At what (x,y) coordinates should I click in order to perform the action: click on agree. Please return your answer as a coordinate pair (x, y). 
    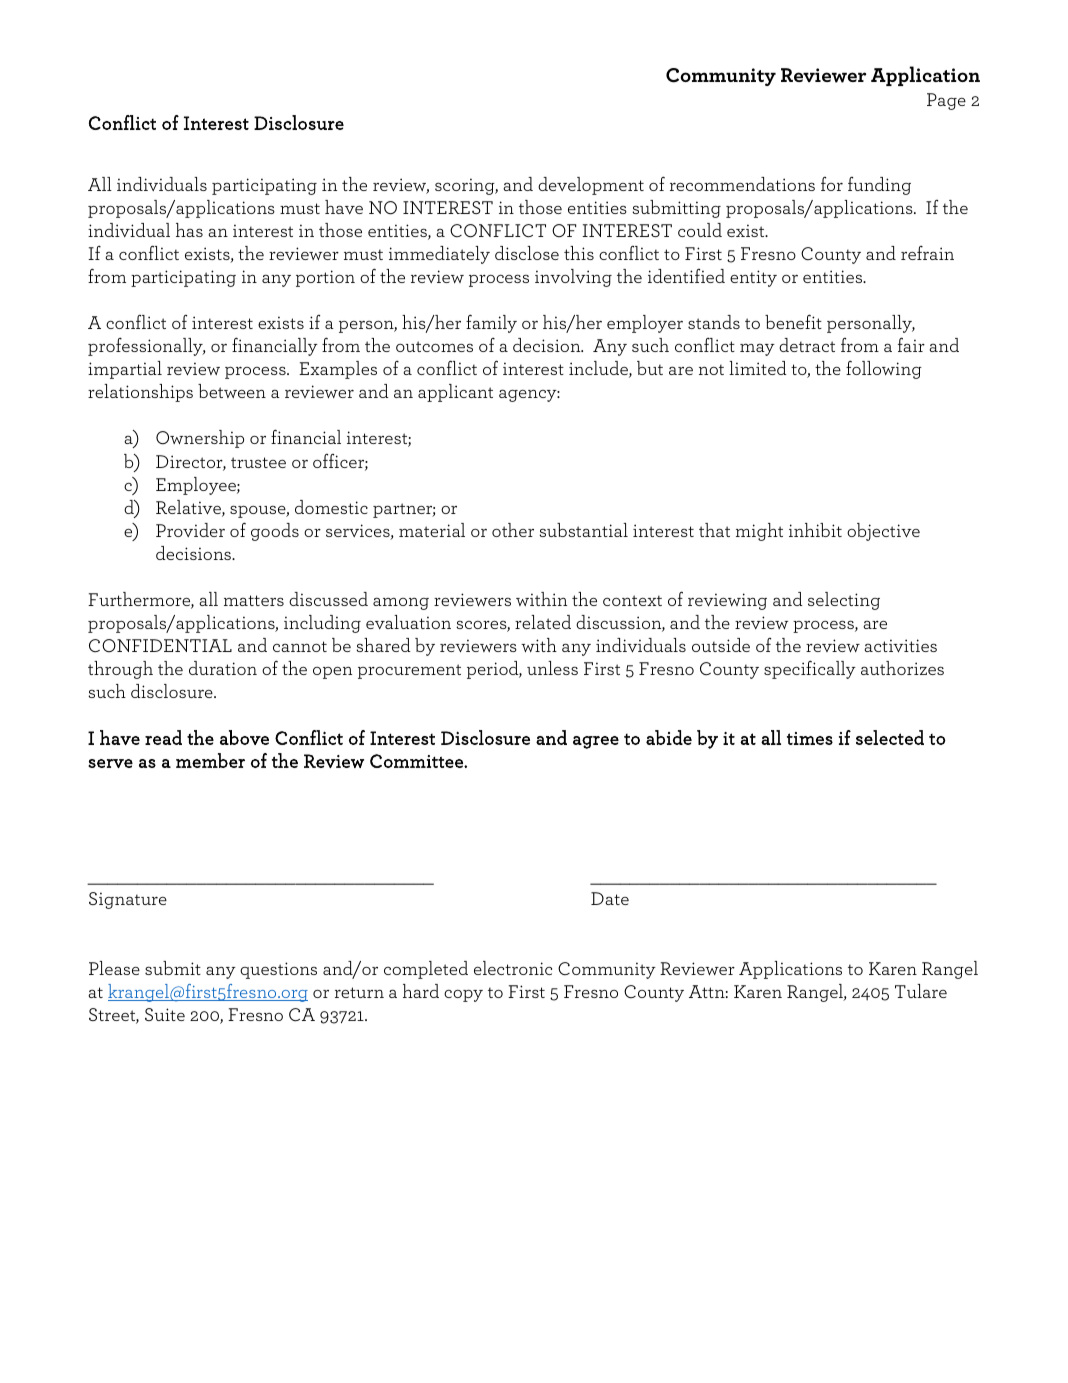
    Looking at the image, I should click on (596, 742).
